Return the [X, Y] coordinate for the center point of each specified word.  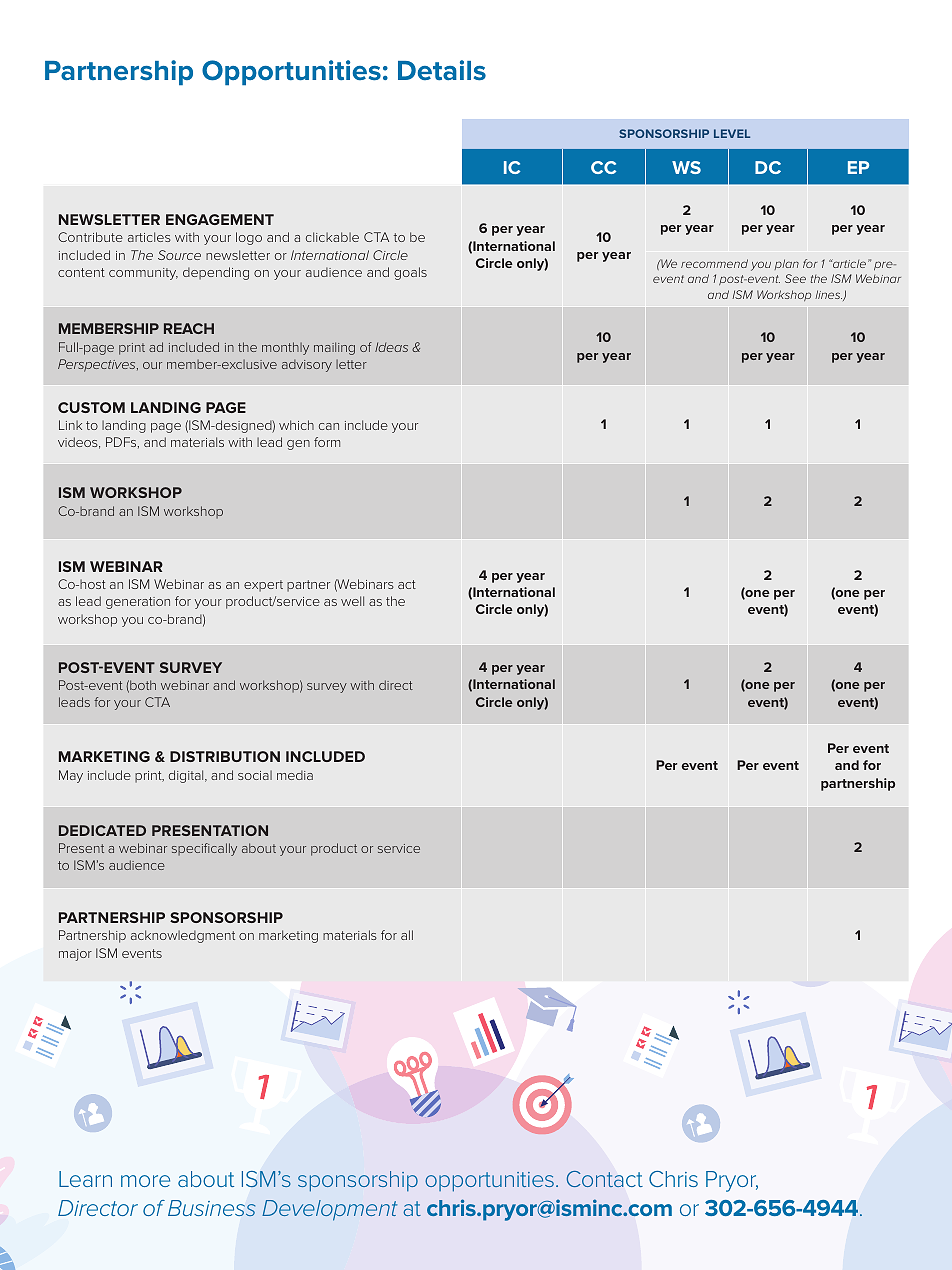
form [327, 442]
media [295, 775]
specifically [204, 849]
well [352, 601]
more [145, 1181]
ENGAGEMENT [220, 219]
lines [828, 294]
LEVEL [732, 133]
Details [442, 70]
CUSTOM [91, 407]
